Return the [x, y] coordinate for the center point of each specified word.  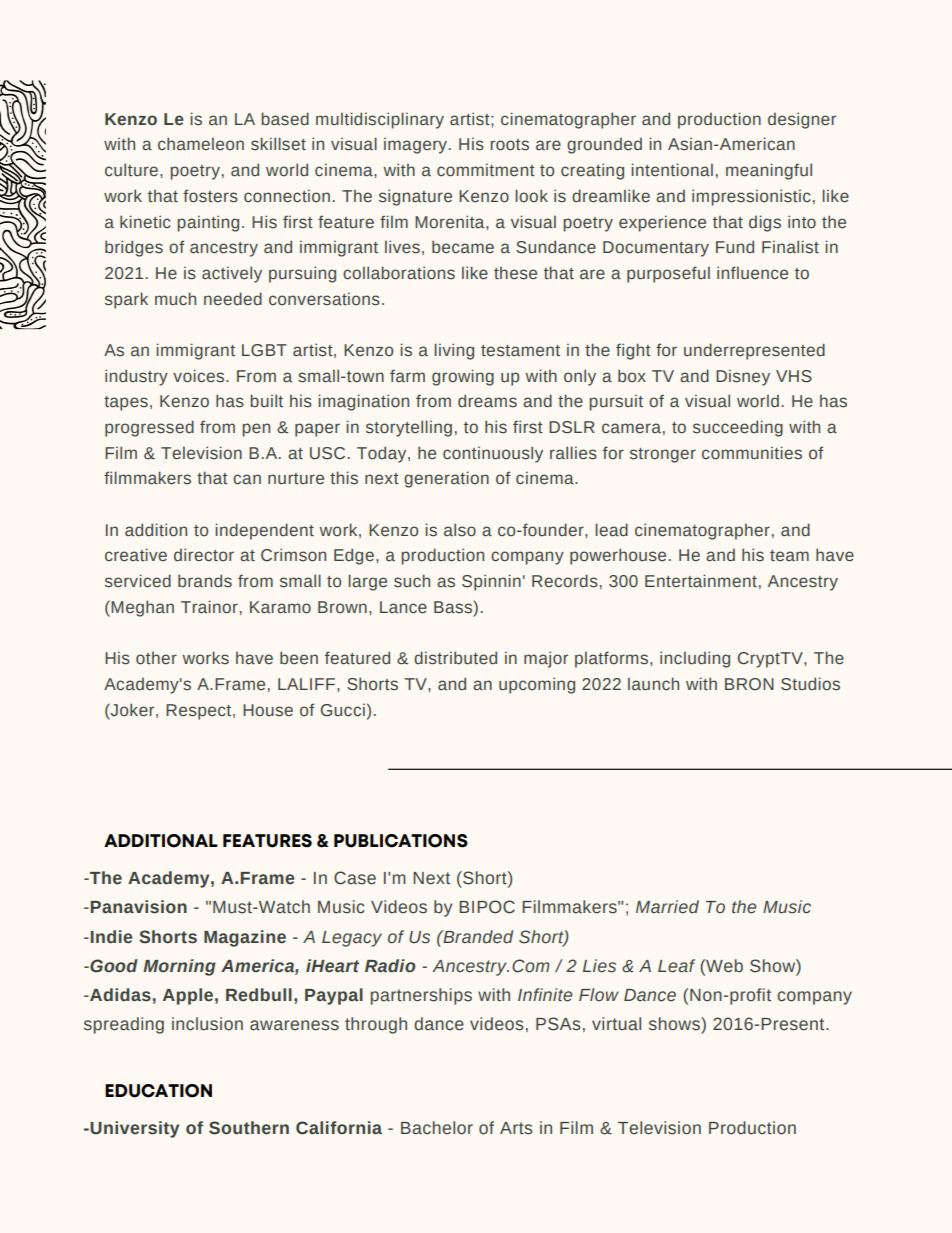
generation [446, 479]
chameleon [201, 144]
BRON [749, 684]
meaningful [769, 171]
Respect [200, 712]
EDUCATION [158, 1091]
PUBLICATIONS [401, 841]
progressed [149, 428]
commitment [486, 170]
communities [752, 453]
